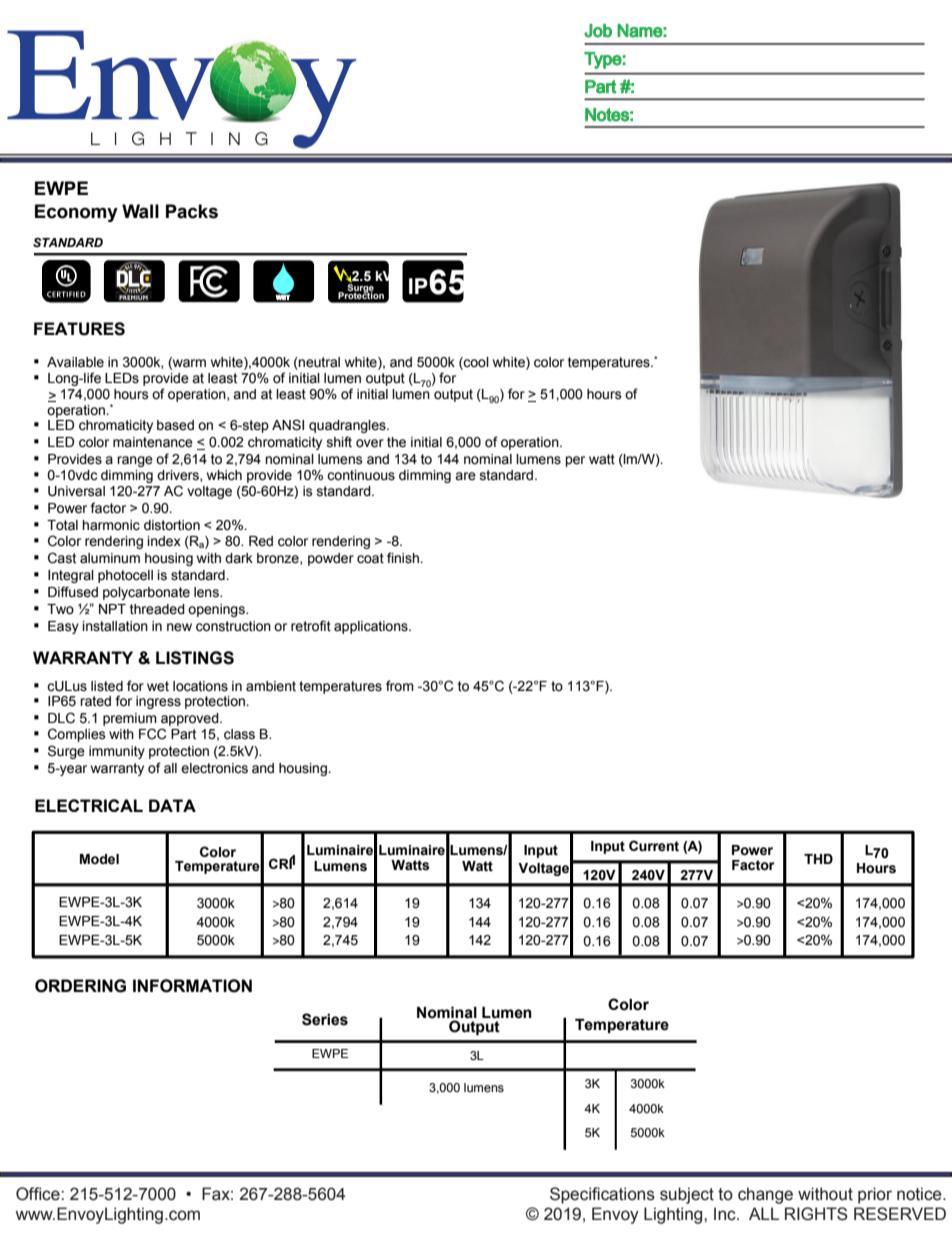  Describe the element at coordinates (404, 558) in the screenshot. I see `finish` at that location.
